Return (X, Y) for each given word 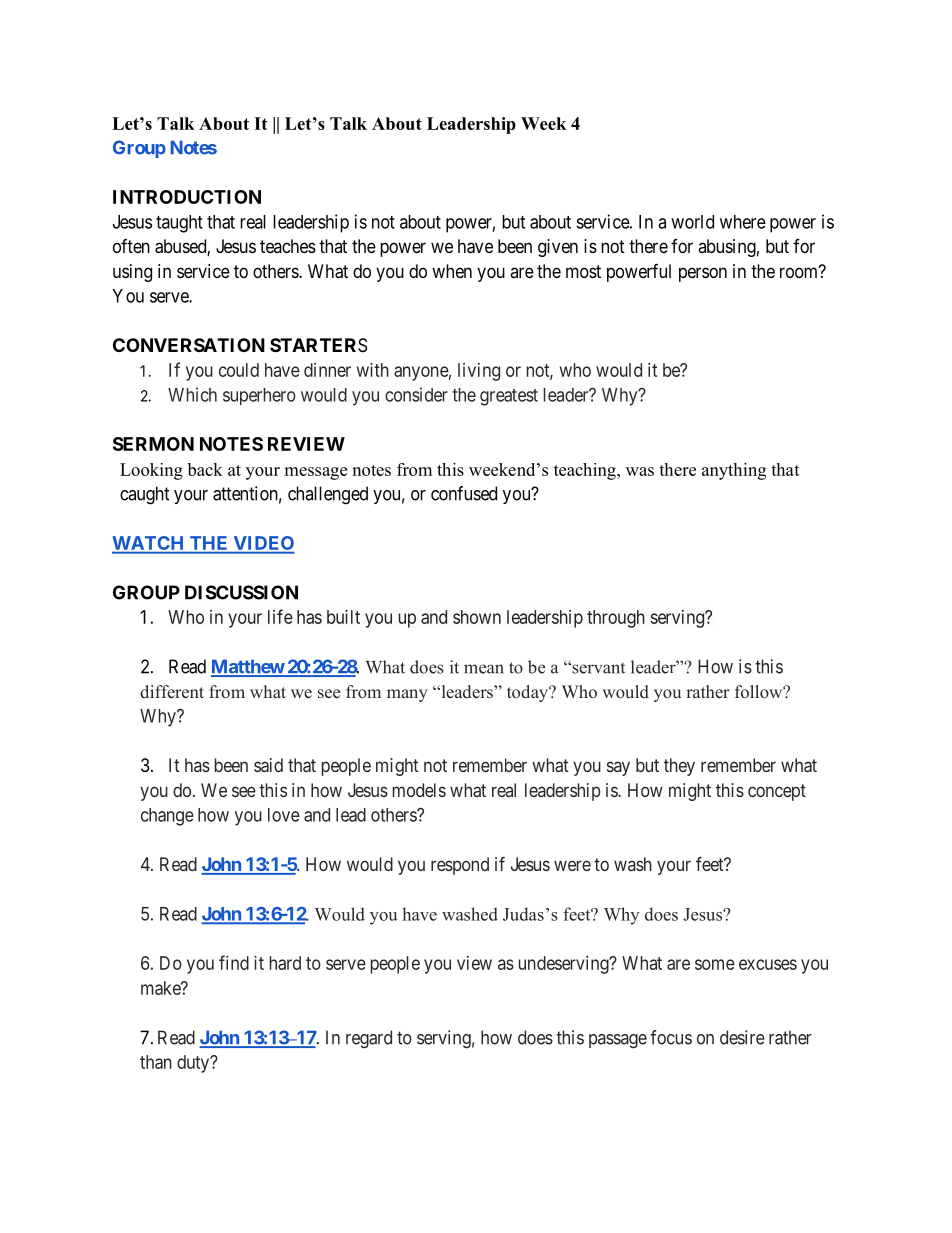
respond (460, 866)
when (452, 271)
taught (179, 224)
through (616, 619)
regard (369, 1039)
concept (777, 792)
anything (734, 471)
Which (192, 394)
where (743, 222)
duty (194, 1064)
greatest (509, 397)
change (167, 817)
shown (477, 617)
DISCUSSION (241, 592)
